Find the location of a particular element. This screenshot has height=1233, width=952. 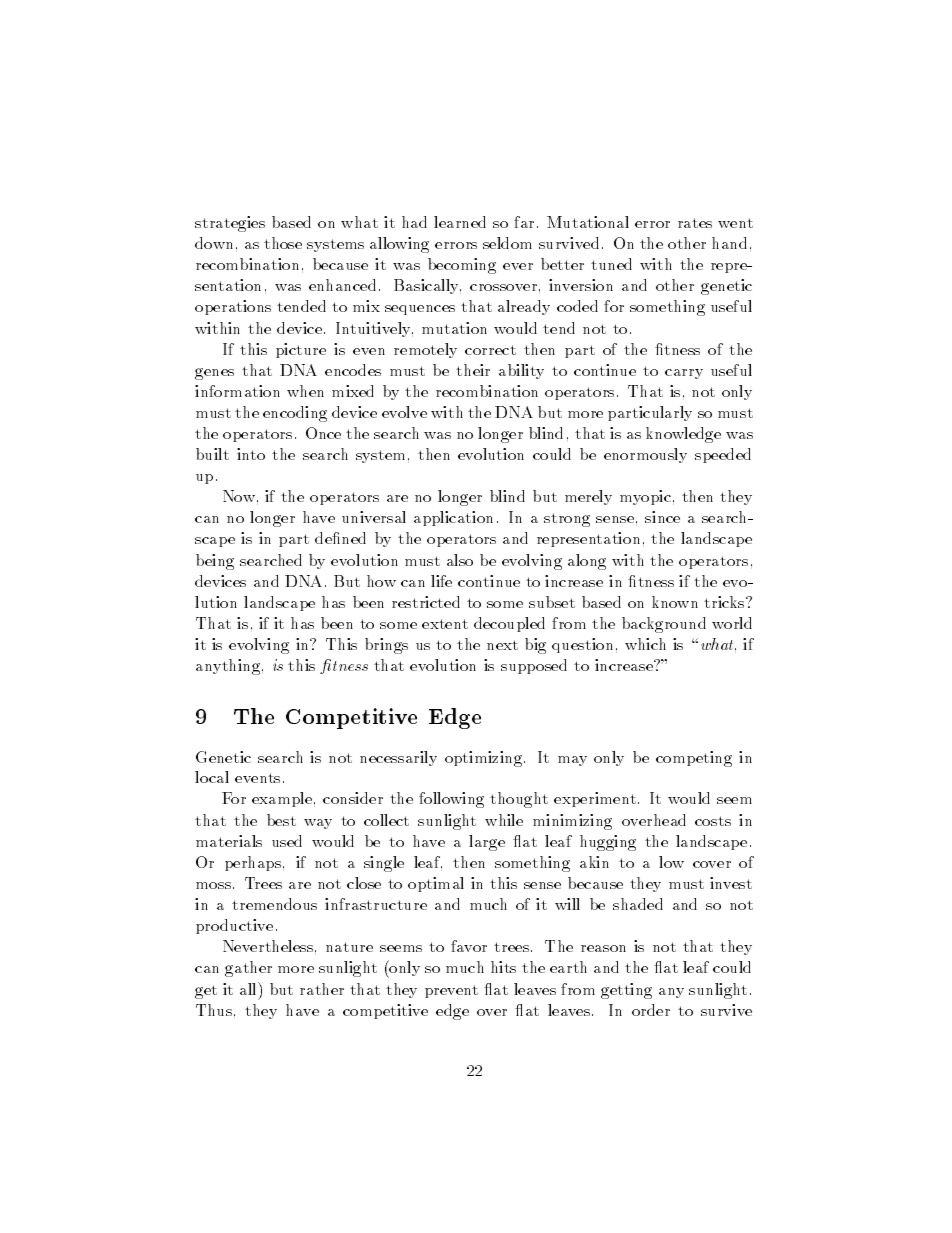

rates is located at coordinates (695, 223).
